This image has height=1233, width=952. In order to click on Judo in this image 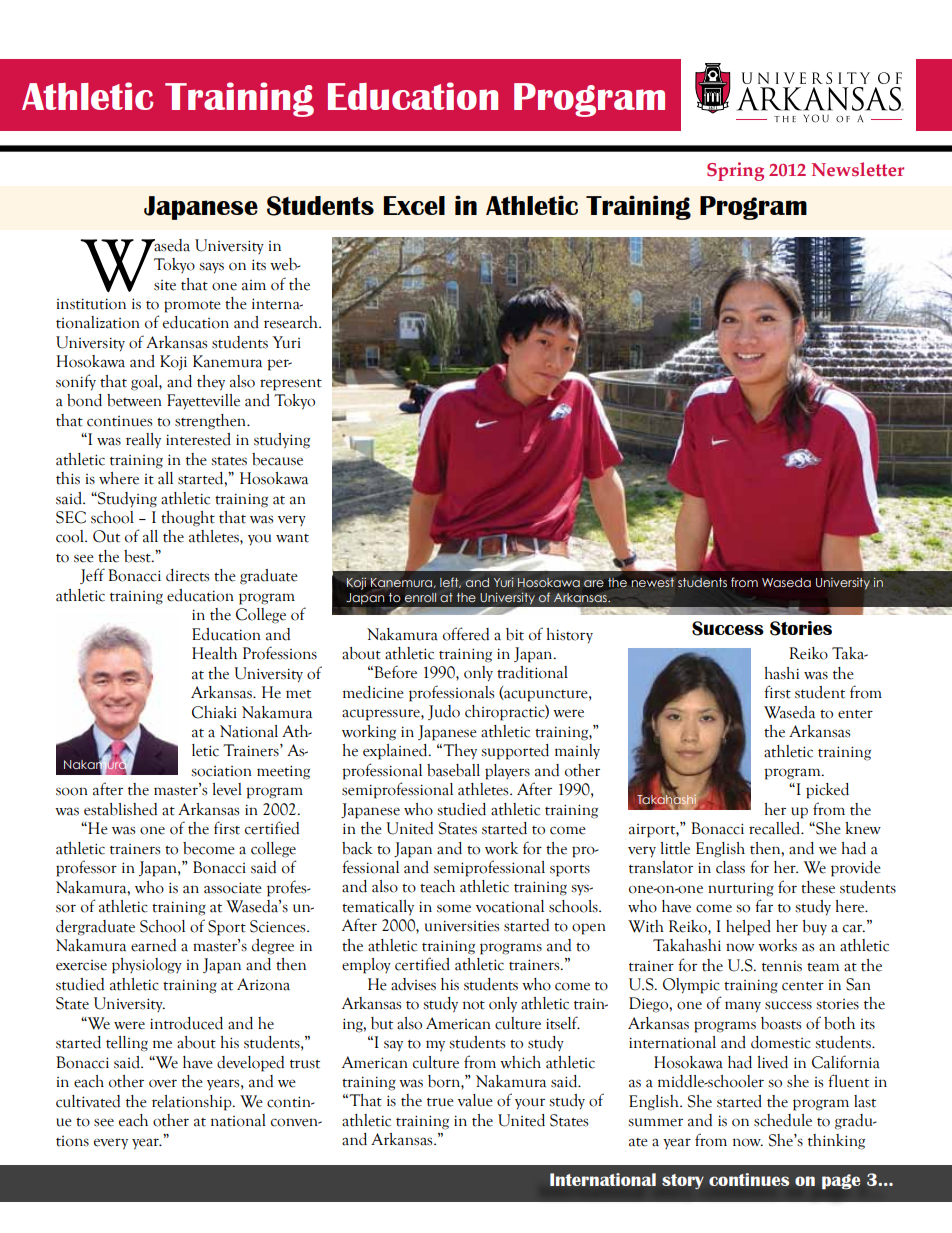, I will do `click(444, 712)`.
